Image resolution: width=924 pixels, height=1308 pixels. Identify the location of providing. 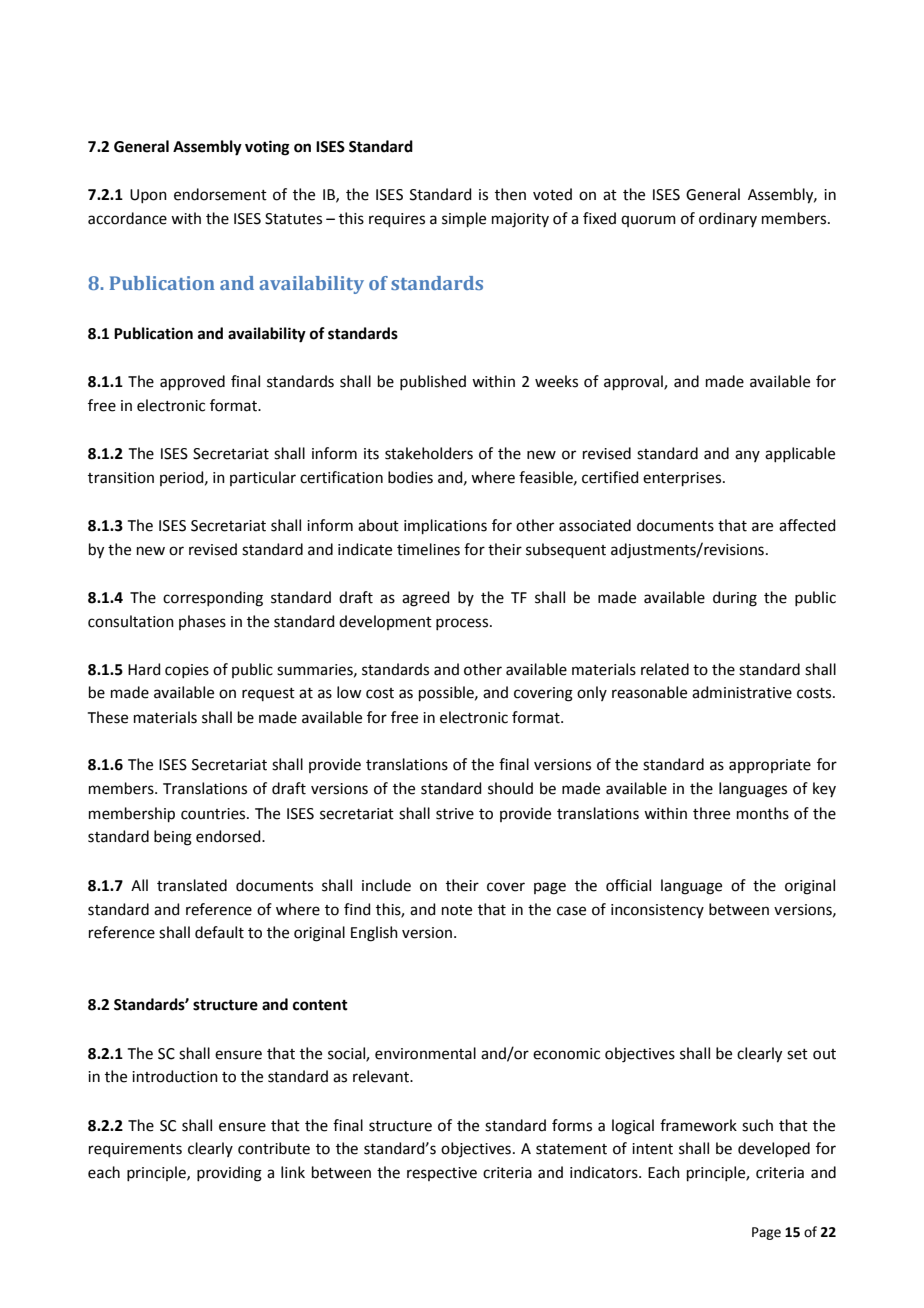
(229, 1174).
